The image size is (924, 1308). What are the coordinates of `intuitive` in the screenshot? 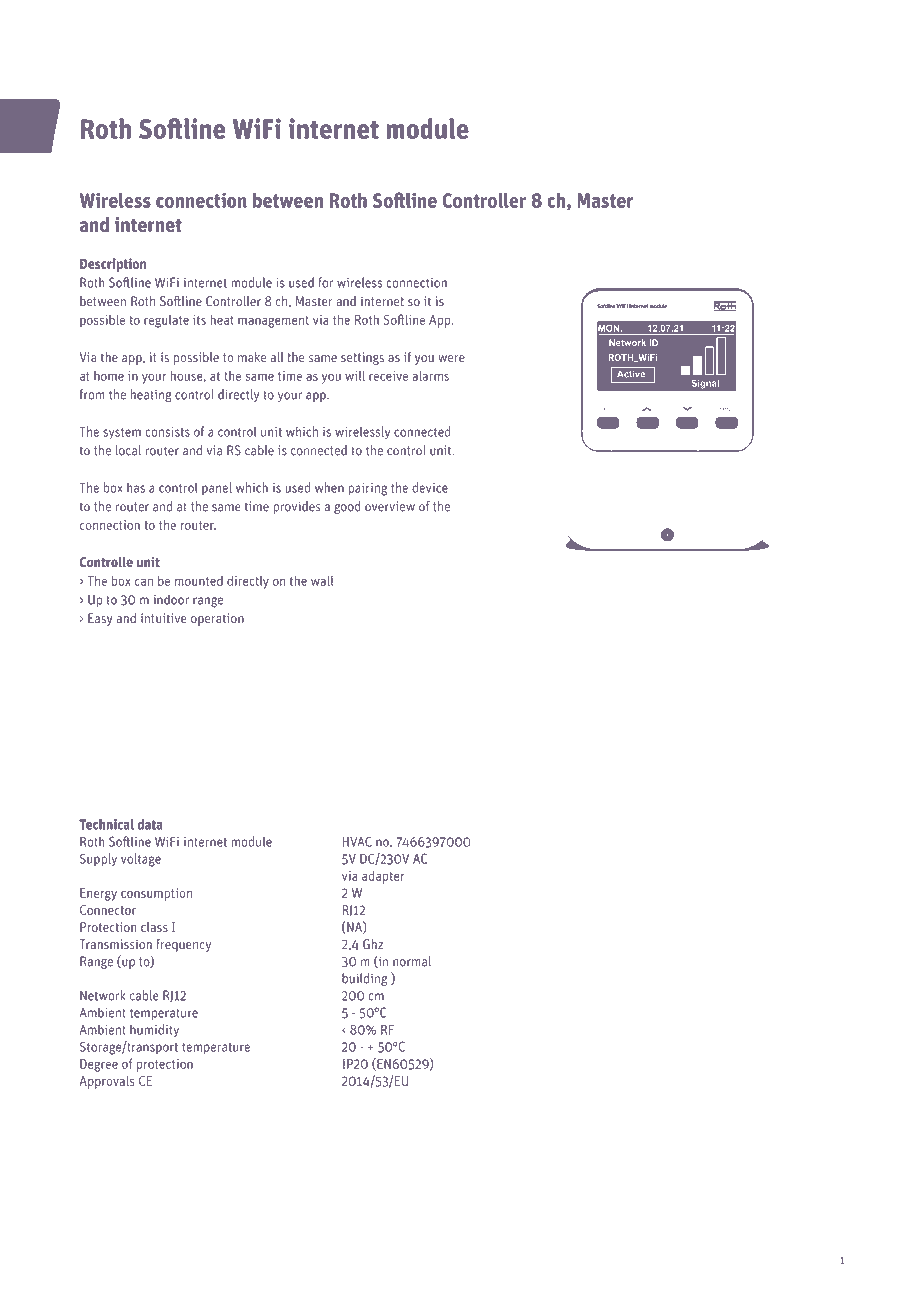 It's located at (164, 618).
